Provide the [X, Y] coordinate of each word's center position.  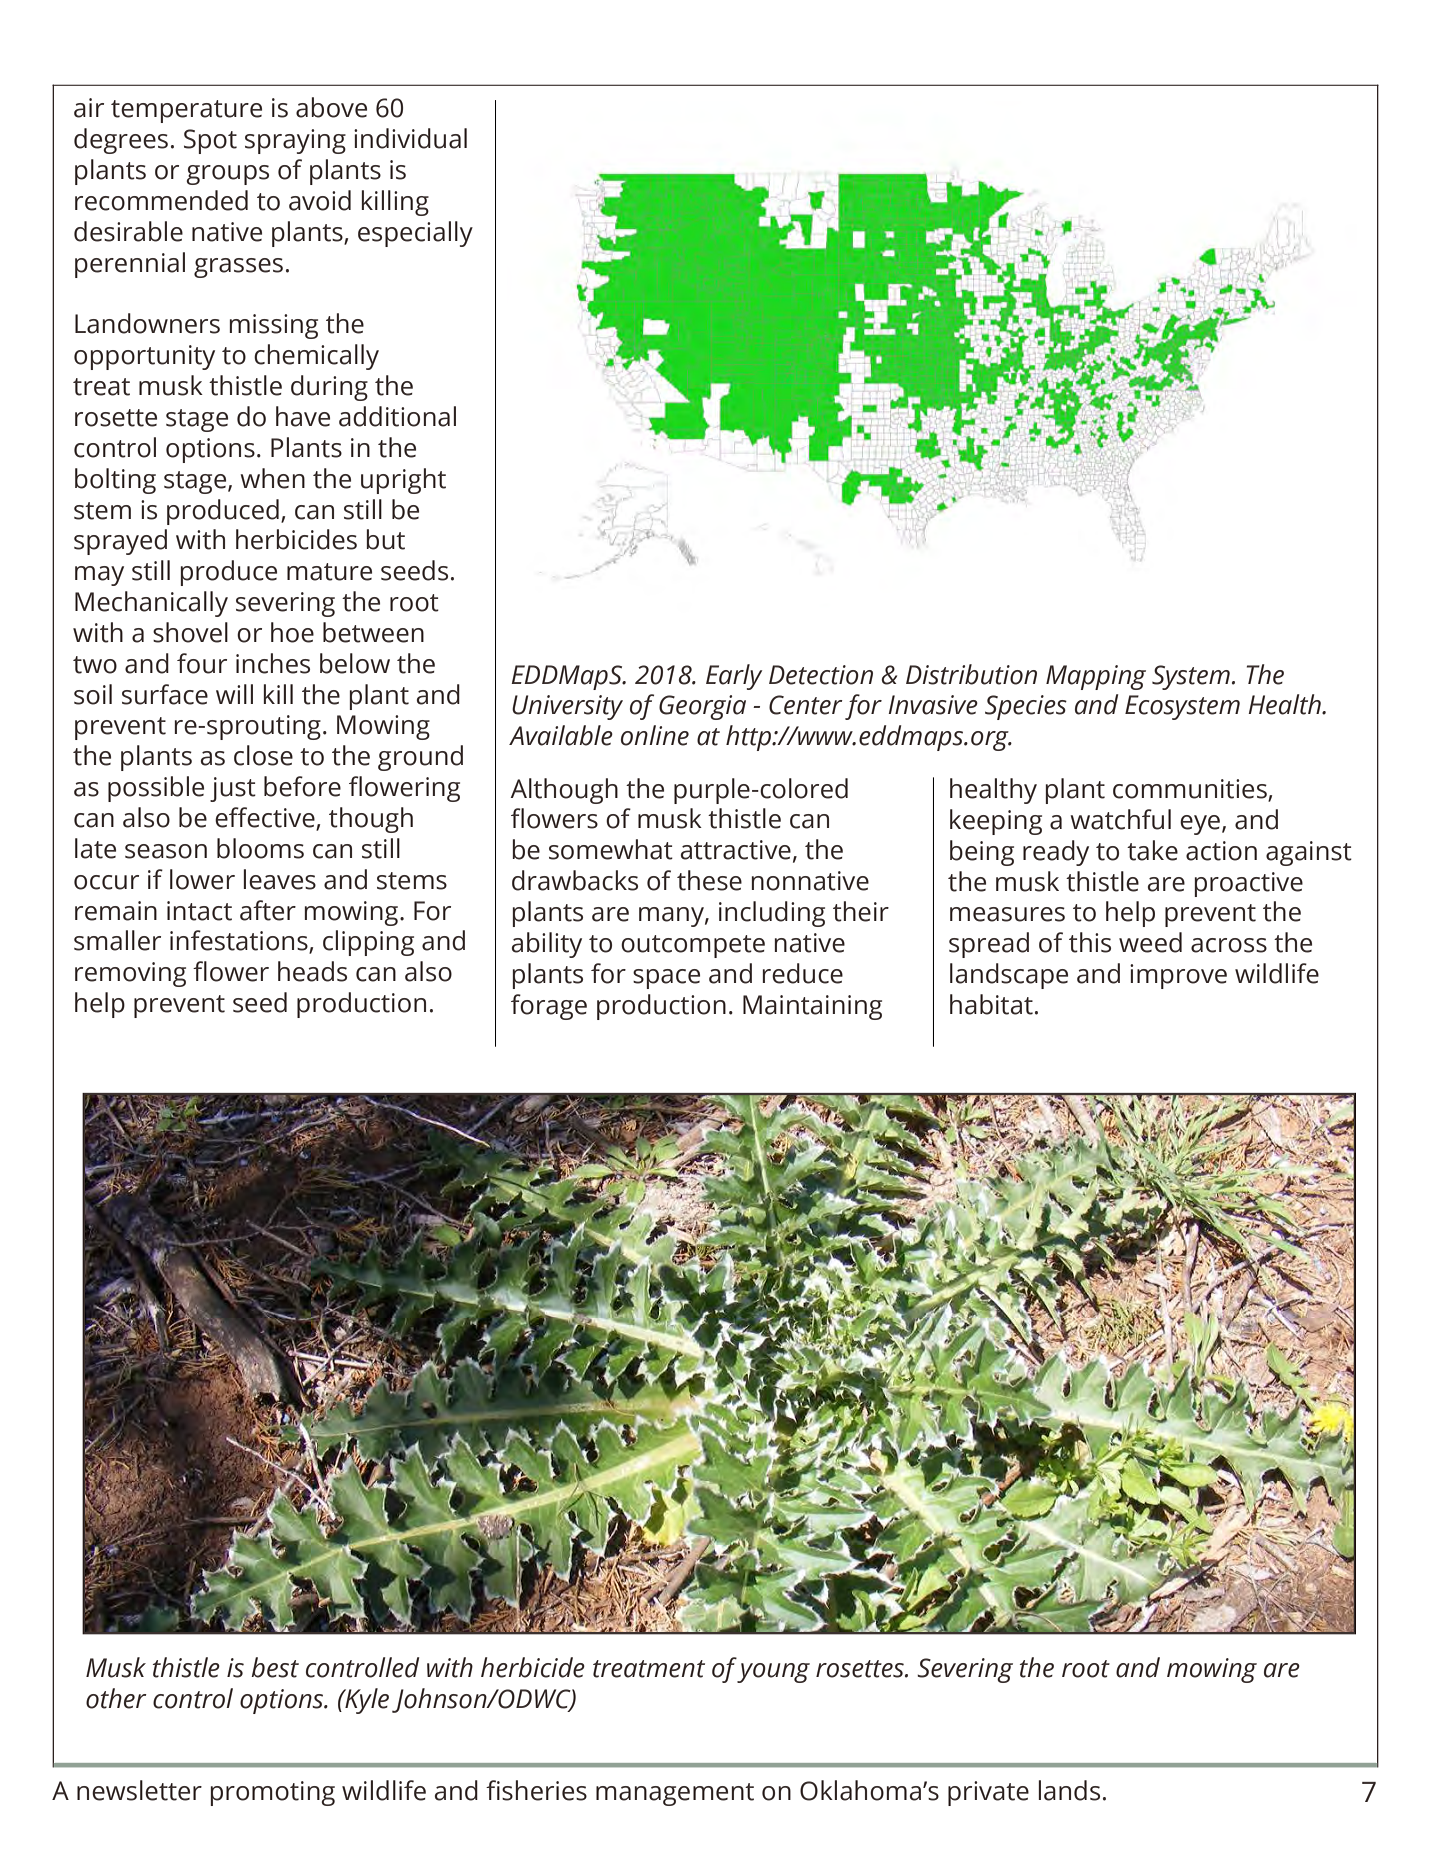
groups [227, 175]
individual [410, 138]
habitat [991, 1004]
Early [734, 677]
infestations [240, 941]
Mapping [1096, 677]
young [773, 1673]
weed [1150, 942]
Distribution [971, 674]
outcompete [693, 946]
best [275, 1667]
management [675, 1794]
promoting [272, 1793]
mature [329, 572]
